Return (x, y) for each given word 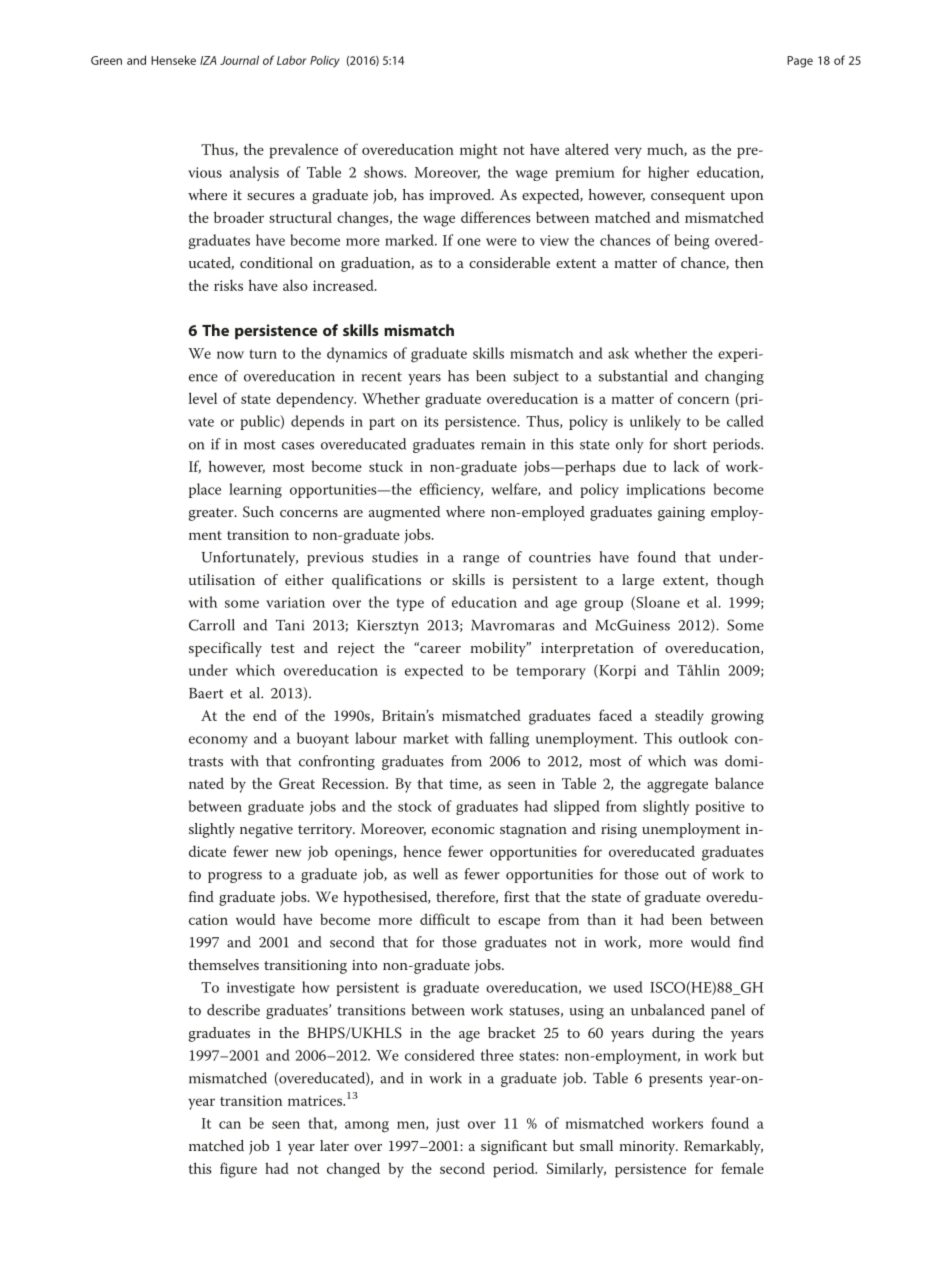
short (690, 444)
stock (415, 806)
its (431, 421)
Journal (239, 60)
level (203, 398)
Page (800, 62)
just (448, 1125)
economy (218, 742)
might (478, 151)
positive (720, 808)
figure (238, 1170)
